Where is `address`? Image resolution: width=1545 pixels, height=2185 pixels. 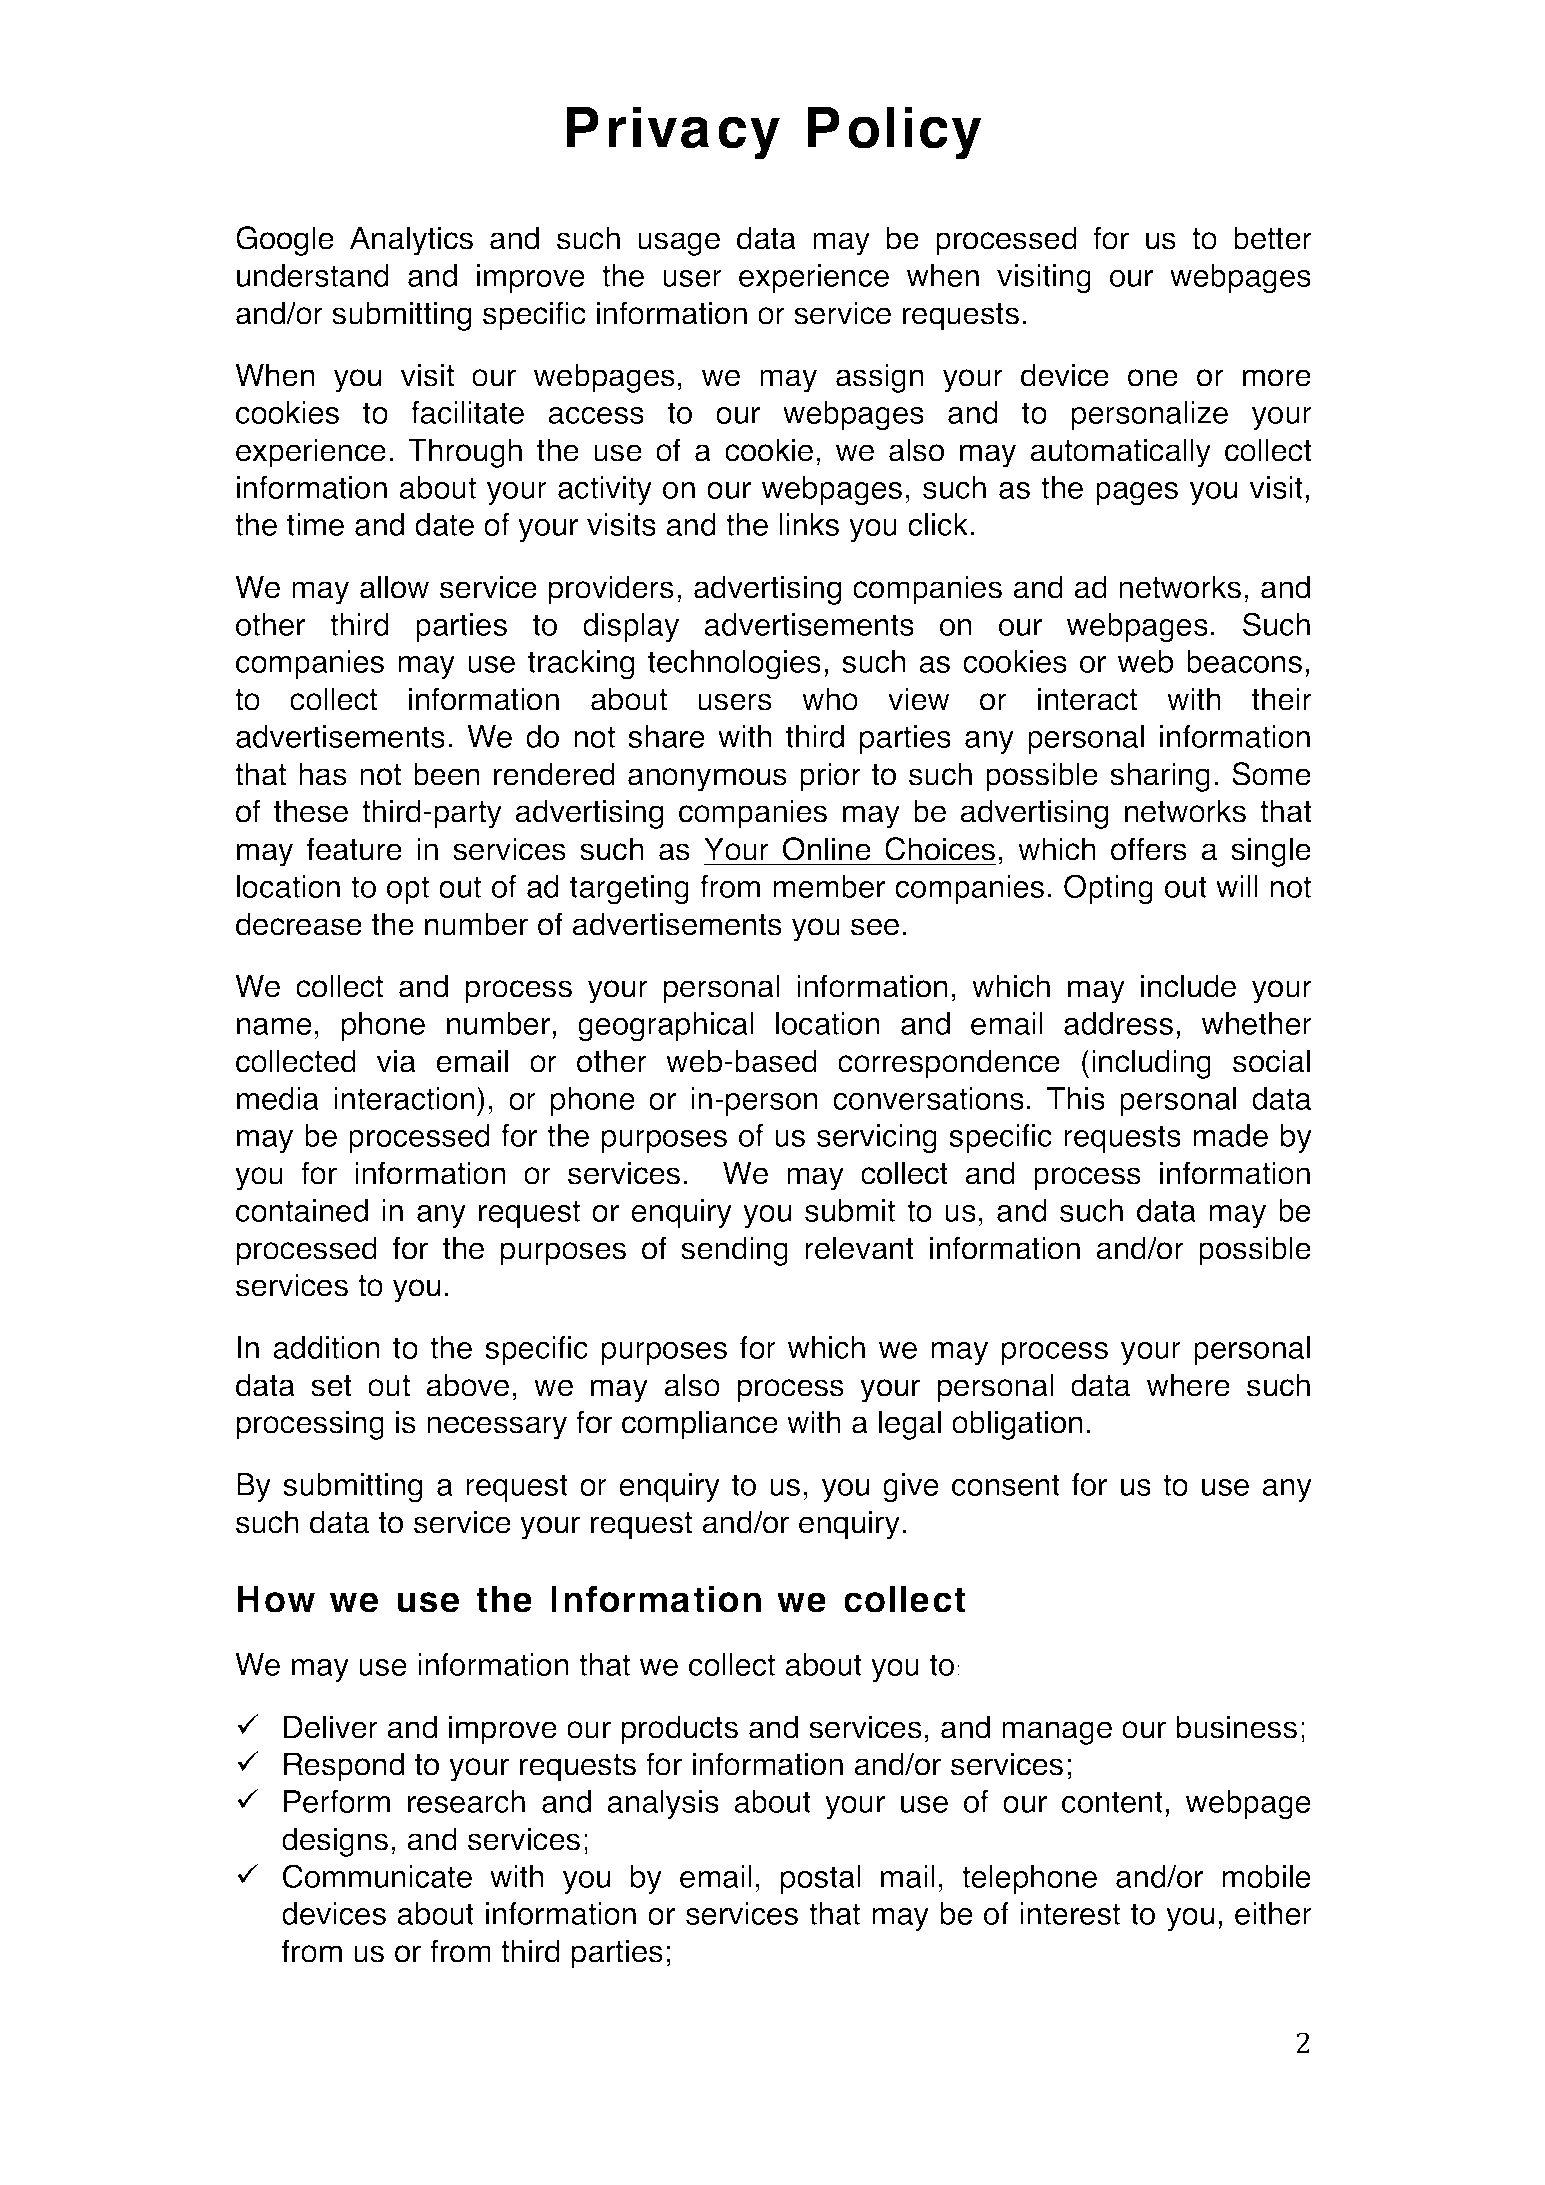
address is located at coordinates (1118, 1023).
